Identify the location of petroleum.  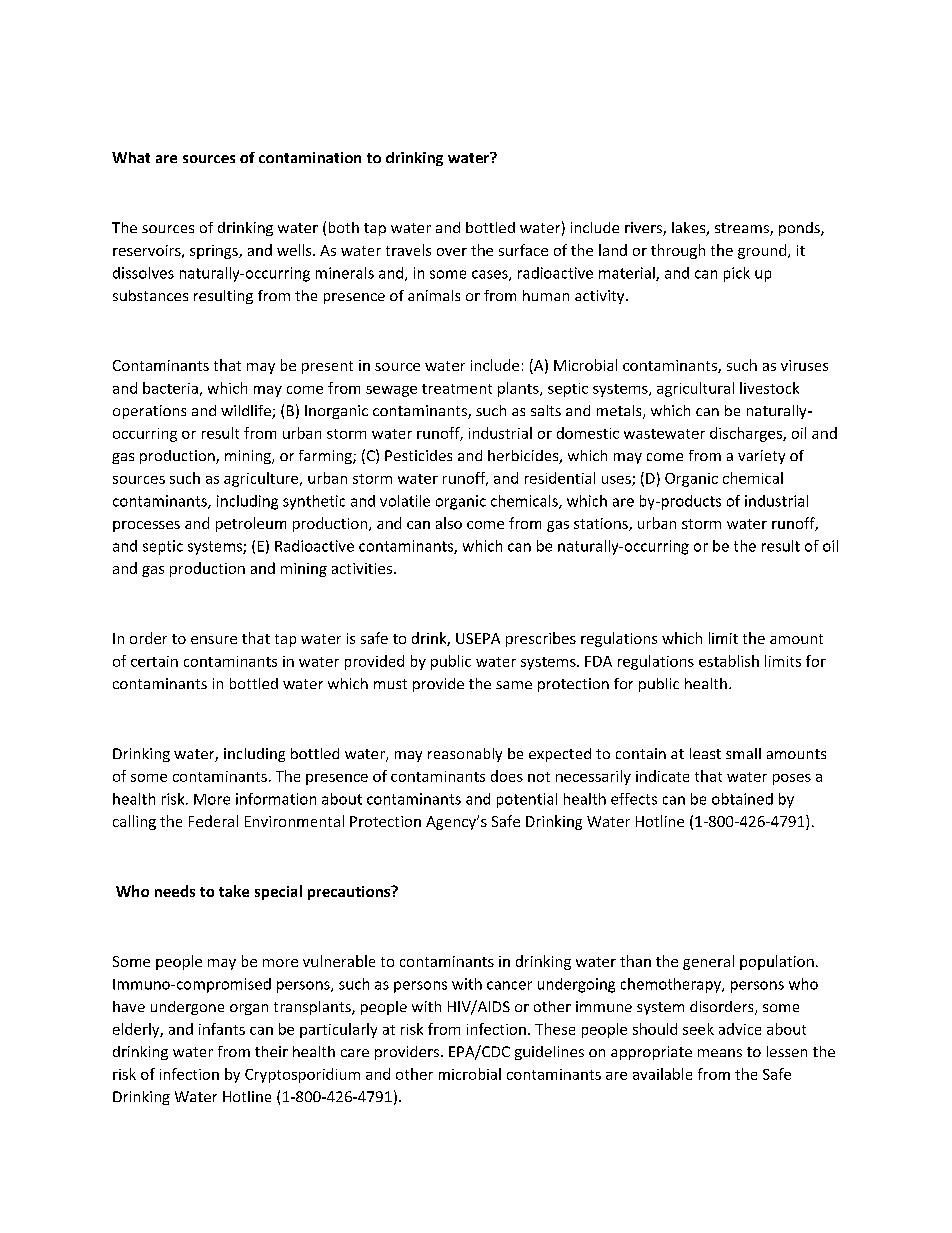
(251, 524).
